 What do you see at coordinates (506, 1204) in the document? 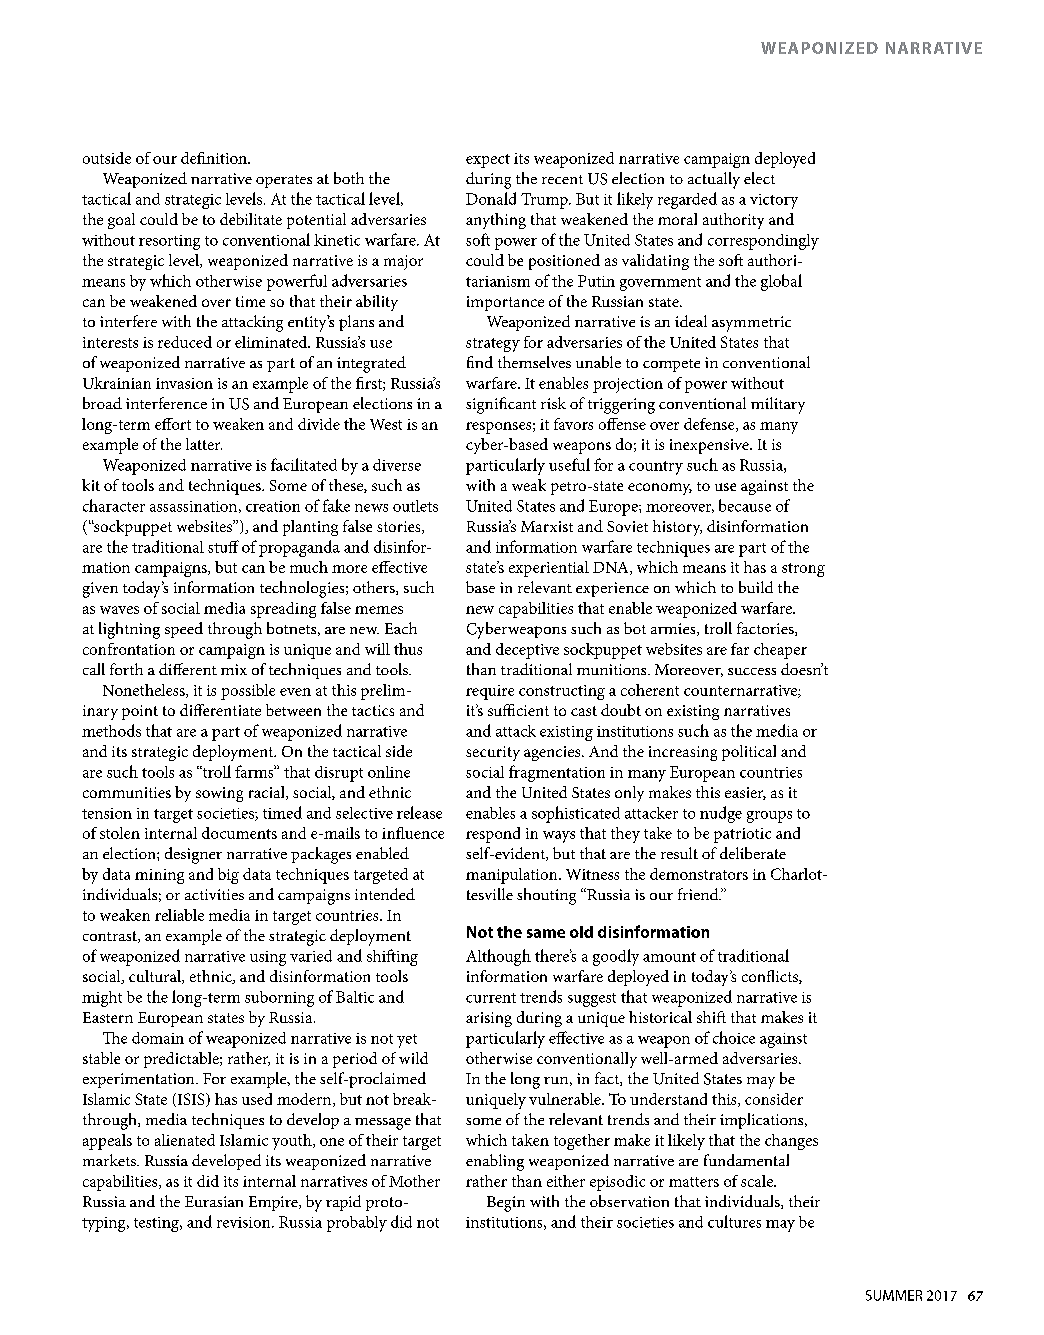
I see `Begin` at bounding box center [506, 1204].
